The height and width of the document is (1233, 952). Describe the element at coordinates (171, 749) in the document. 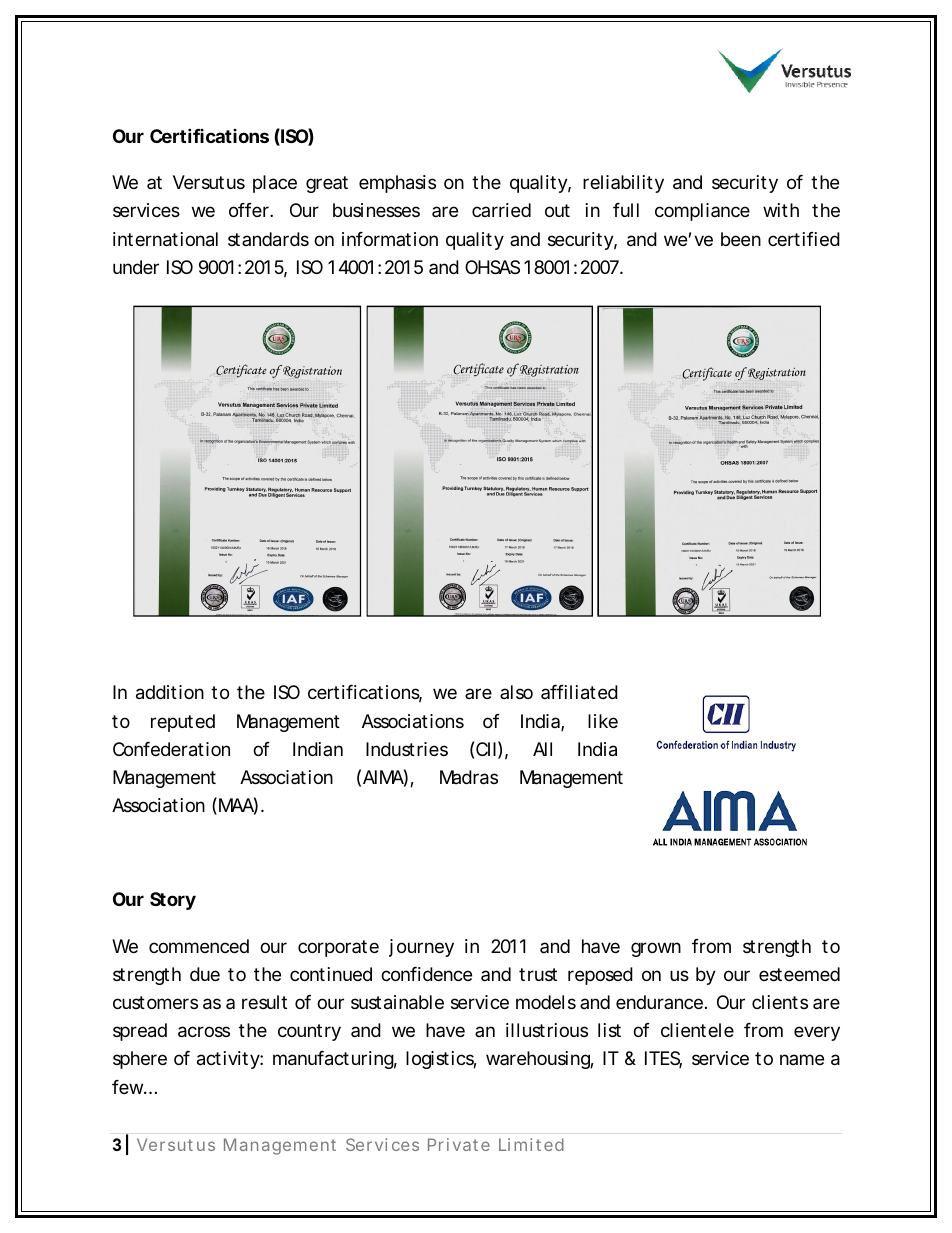

I see `Confederation` at that location.
